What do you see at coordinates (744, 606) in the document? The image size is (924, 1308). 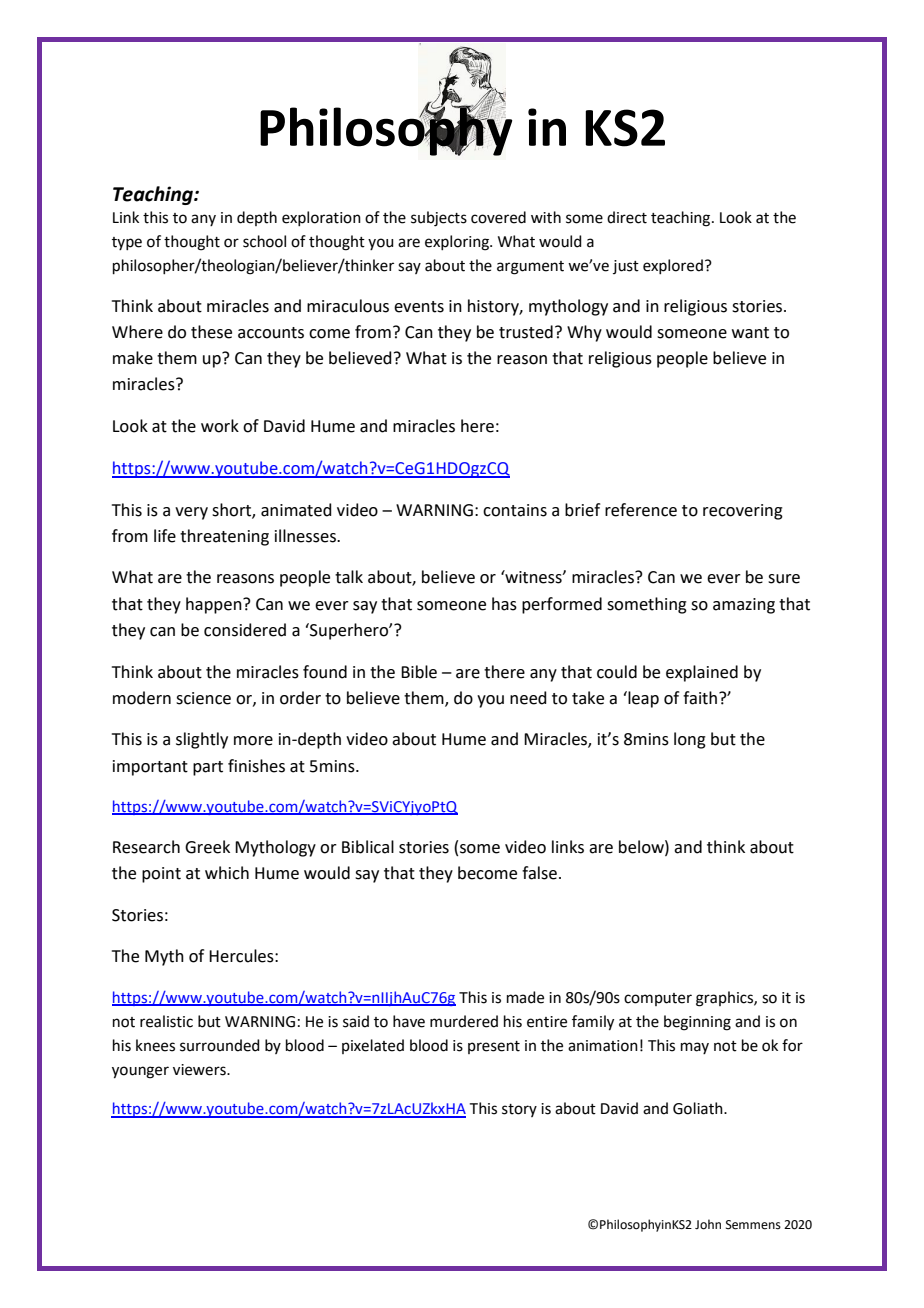 I see `amazing` at bounding box center [744, 606].
